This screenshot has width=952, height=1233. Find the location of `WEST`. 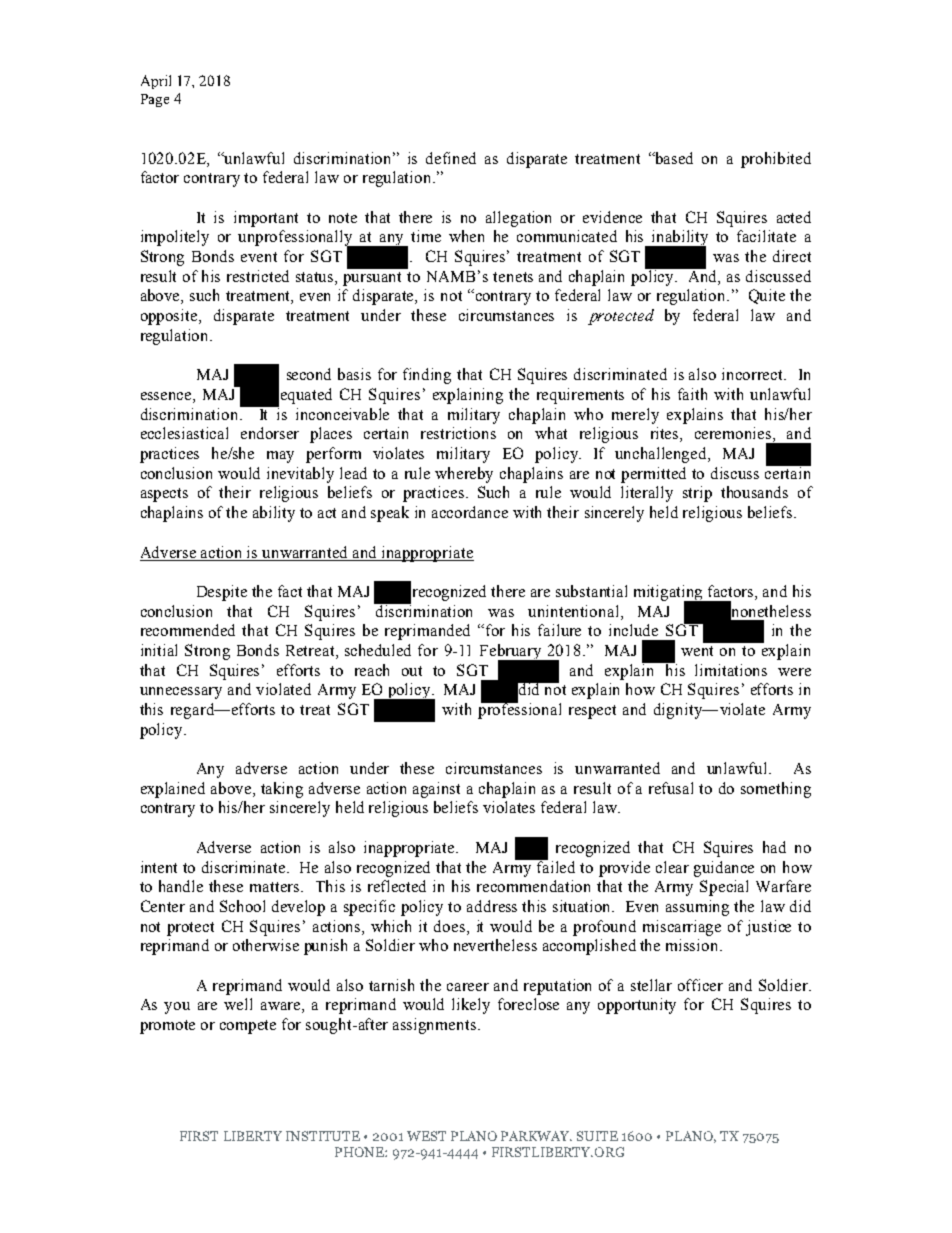

WEST is located at coordinates (426, 1136).
